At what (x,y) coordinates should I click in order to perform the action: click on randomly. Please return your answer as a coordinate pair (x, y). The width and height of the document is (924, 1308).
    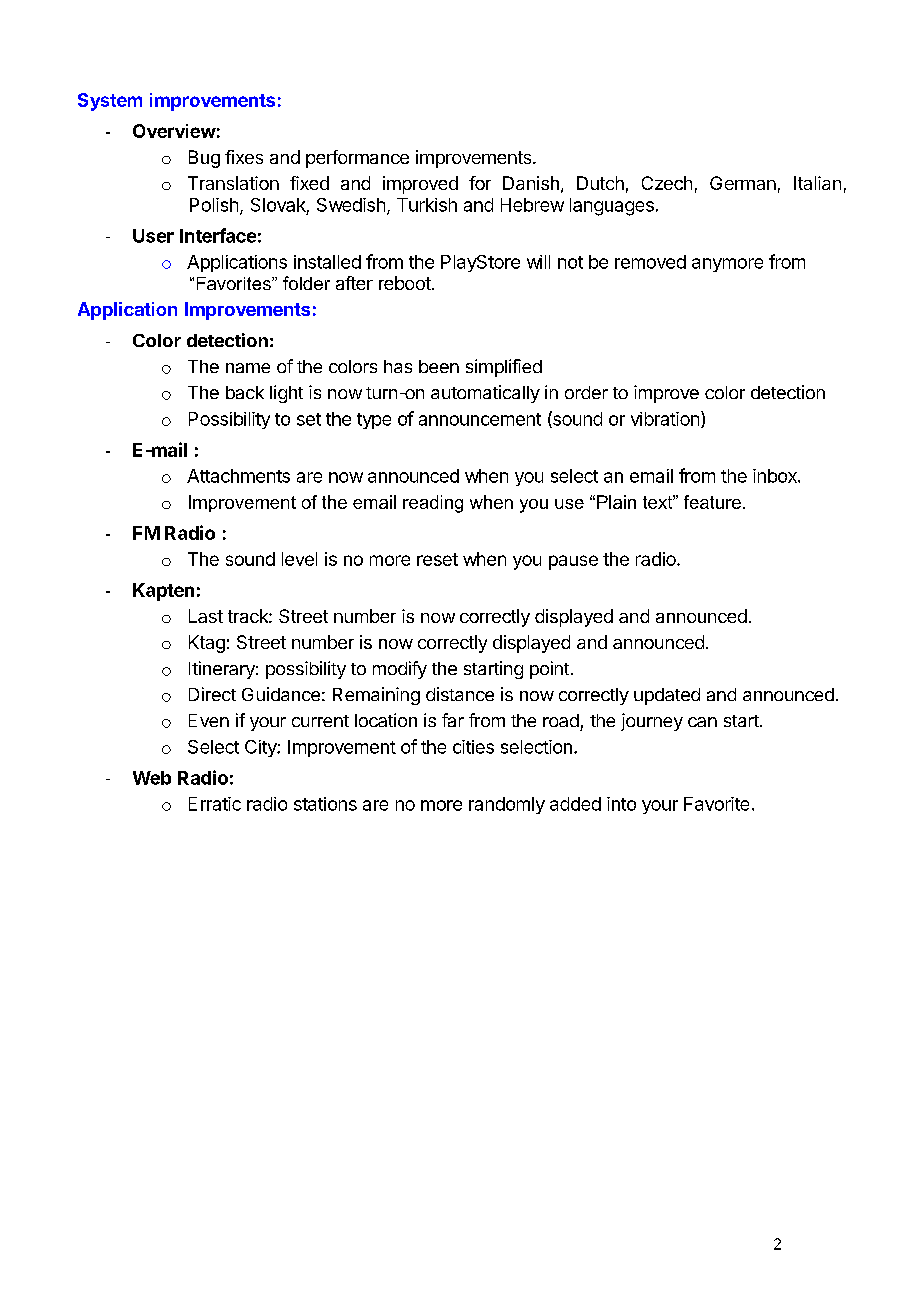
    Looking at the image, I should click on (507, 805).
